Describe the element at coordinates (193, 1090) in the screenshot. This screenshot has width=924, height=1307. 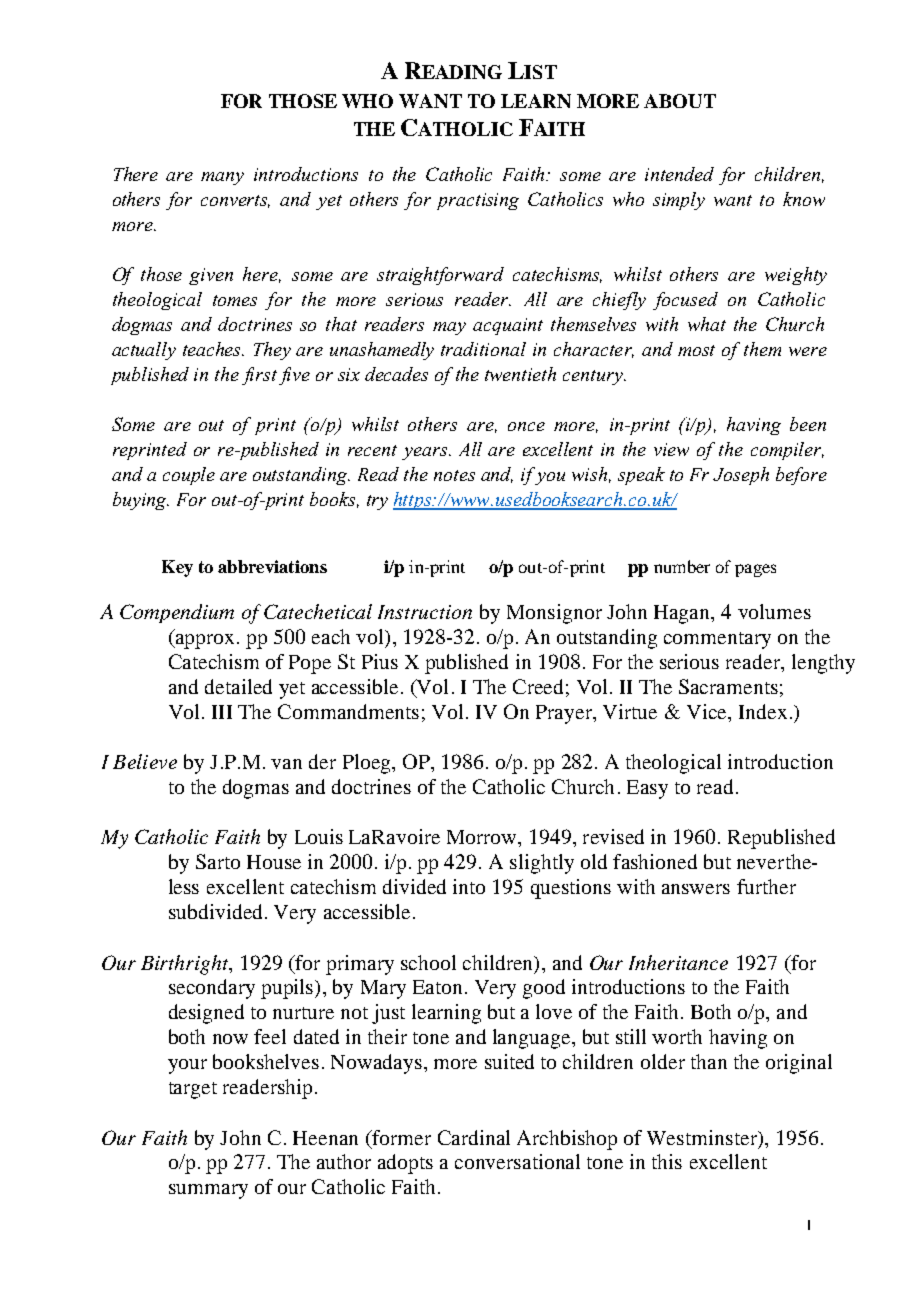
I see `target` at that location.
